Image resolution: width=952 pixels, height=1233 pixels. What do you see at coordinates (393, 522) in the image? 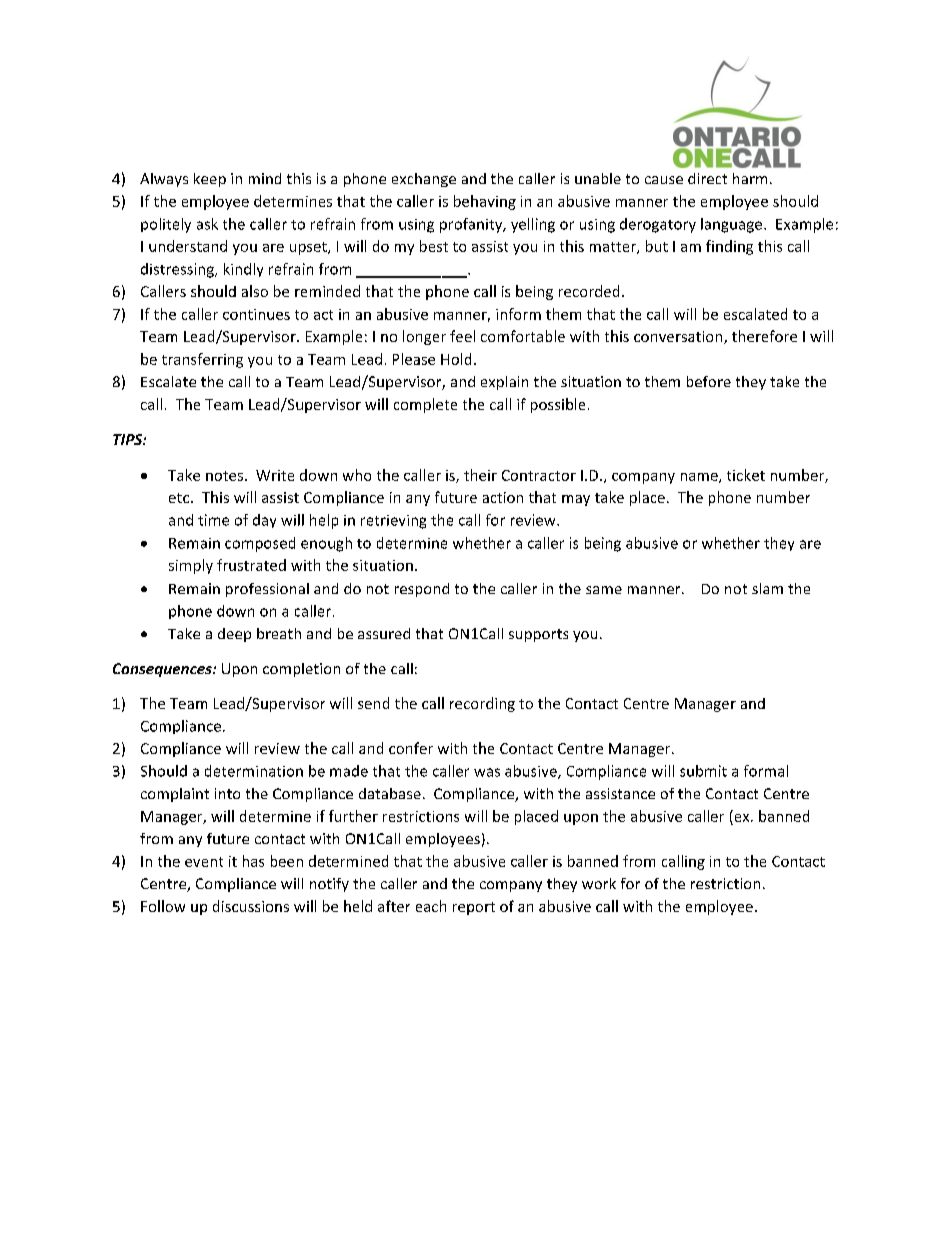
I see `retrieving` at bounding box center [393, 522].
